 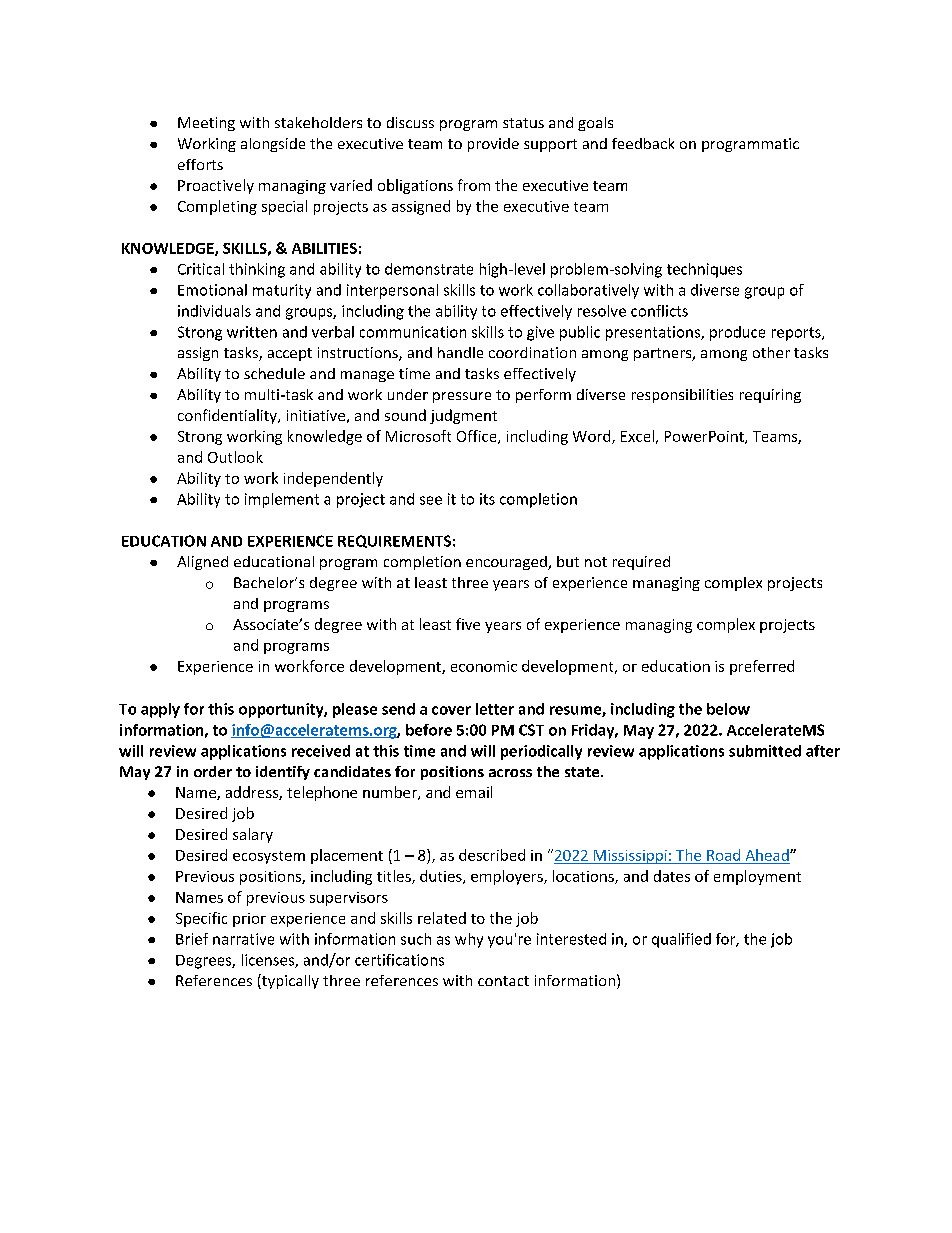 What do you see at coordinates (641, 563) in the image?
I see `required` at bounding box center [641, 563].
